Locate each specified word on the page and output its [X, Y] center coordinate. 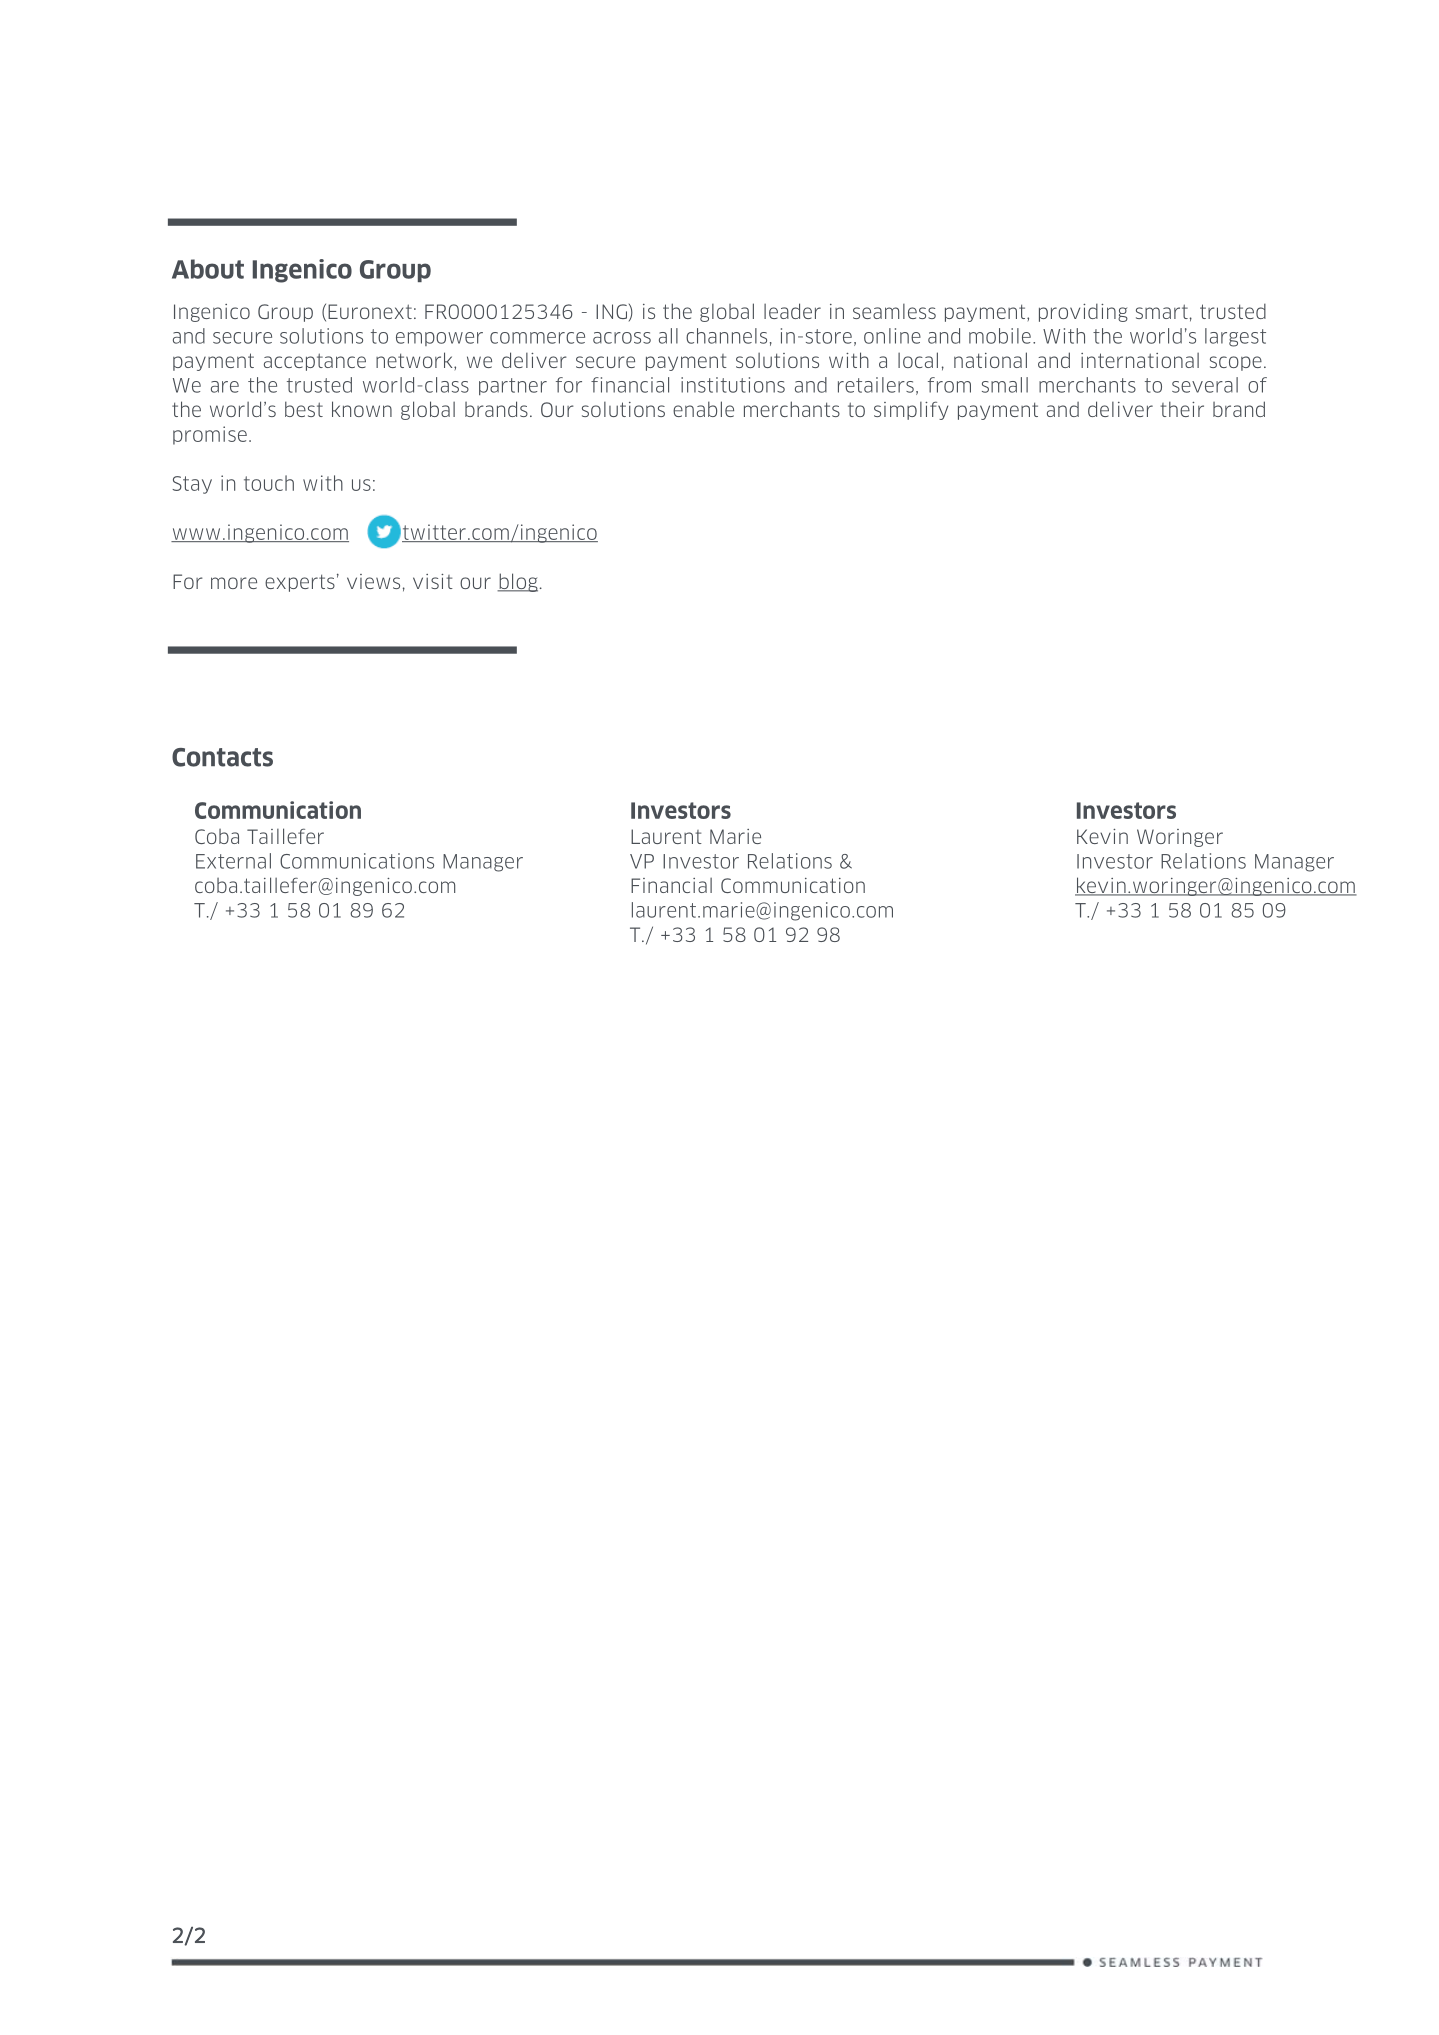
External [233, 861]
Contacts [222, 757]
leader [792, 311]
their [1182, 409]
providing [1083, 312]
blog [517, 582]
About [208, 269]
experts [300, 583]
